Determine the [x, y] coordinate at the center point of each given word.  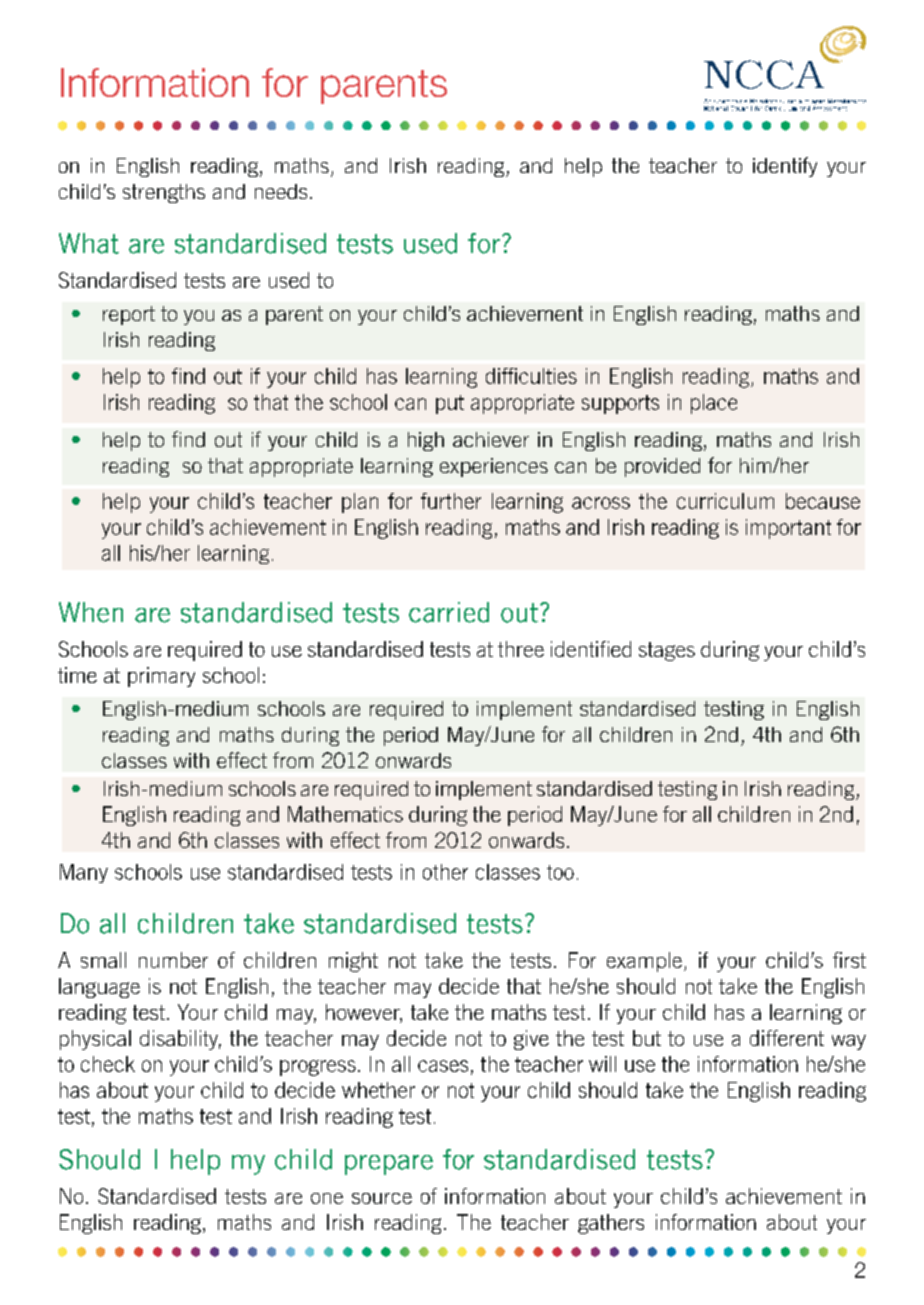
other [445, 872]
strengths [164, 193]
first [849, 960]
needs [281, 191]
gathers [611, 1224]
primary [161, 677]
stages [667, 651]
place [714, 404]
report [129, 315]
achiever [491, 439]
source [382, 1198]
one [327, 1198]
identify [785, 167]
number [173, 960]
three [521, 649]
